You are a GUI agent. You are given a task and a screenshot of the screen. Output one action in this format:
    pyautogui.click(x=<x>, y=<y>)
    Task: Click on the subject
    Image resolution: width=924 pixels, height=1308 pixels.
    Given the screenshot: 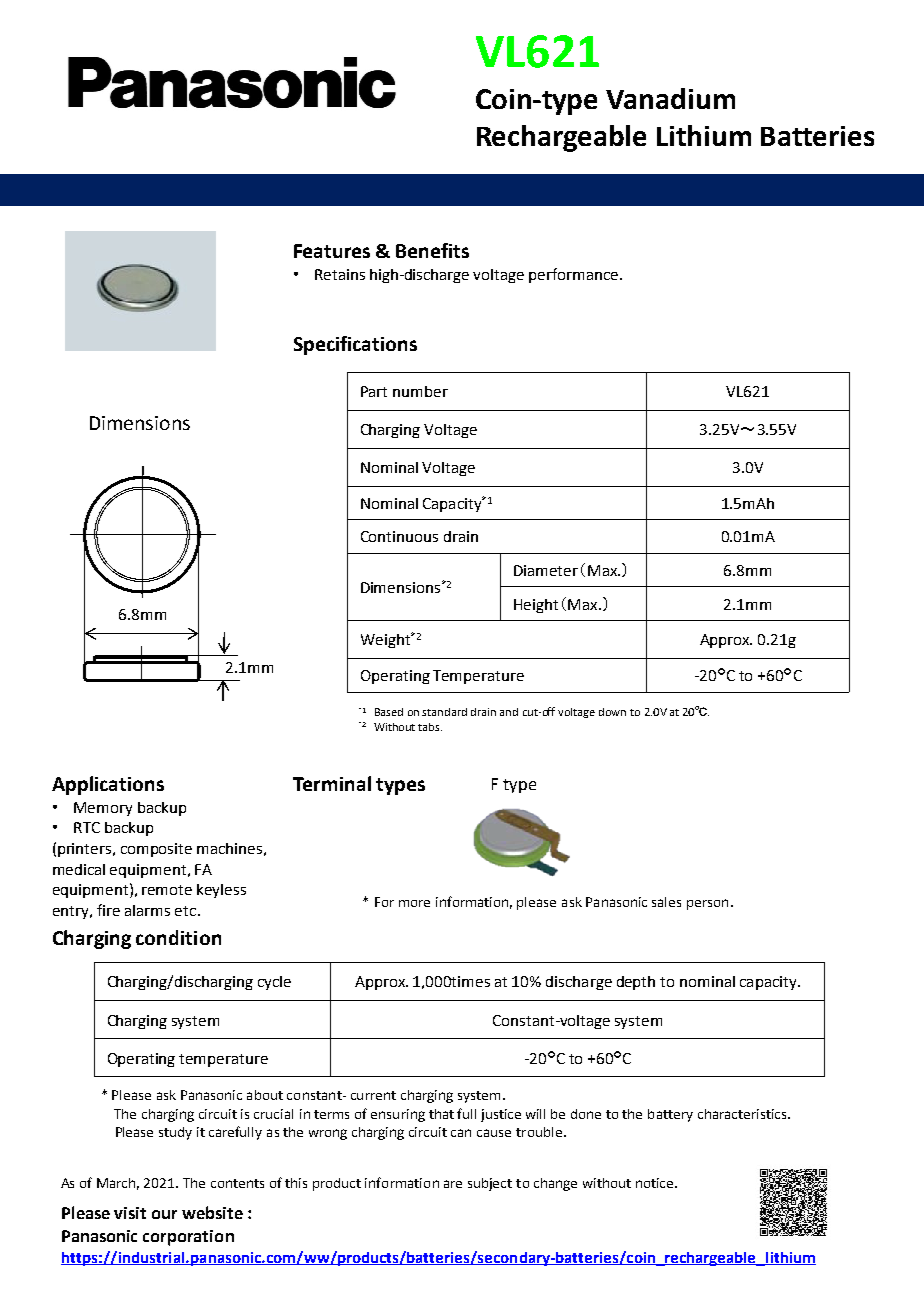 What is the action you would take?
    pyautogui.click(x=490, y=1184)
